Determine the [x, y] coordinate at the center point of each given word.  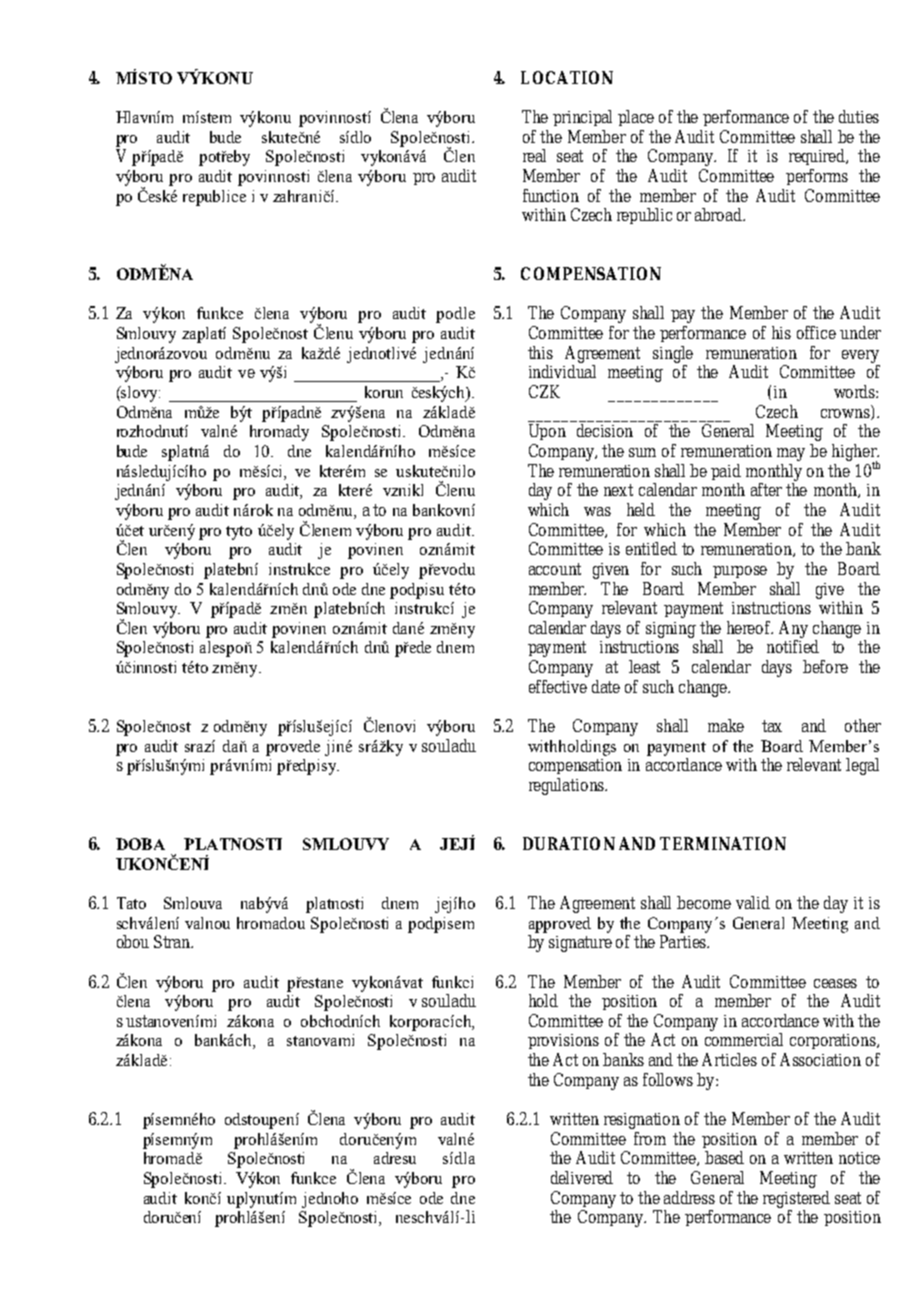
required [818, 157]
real [534, 155]
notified [793, 646]
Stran [173, 941]
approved [560, 925]
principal [582, 118]
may [791, 454]
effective [558, 686]
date [606, 686]
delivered [582, 1177]
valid [753, 902]
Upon [547, 432]
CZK [544, 391]
